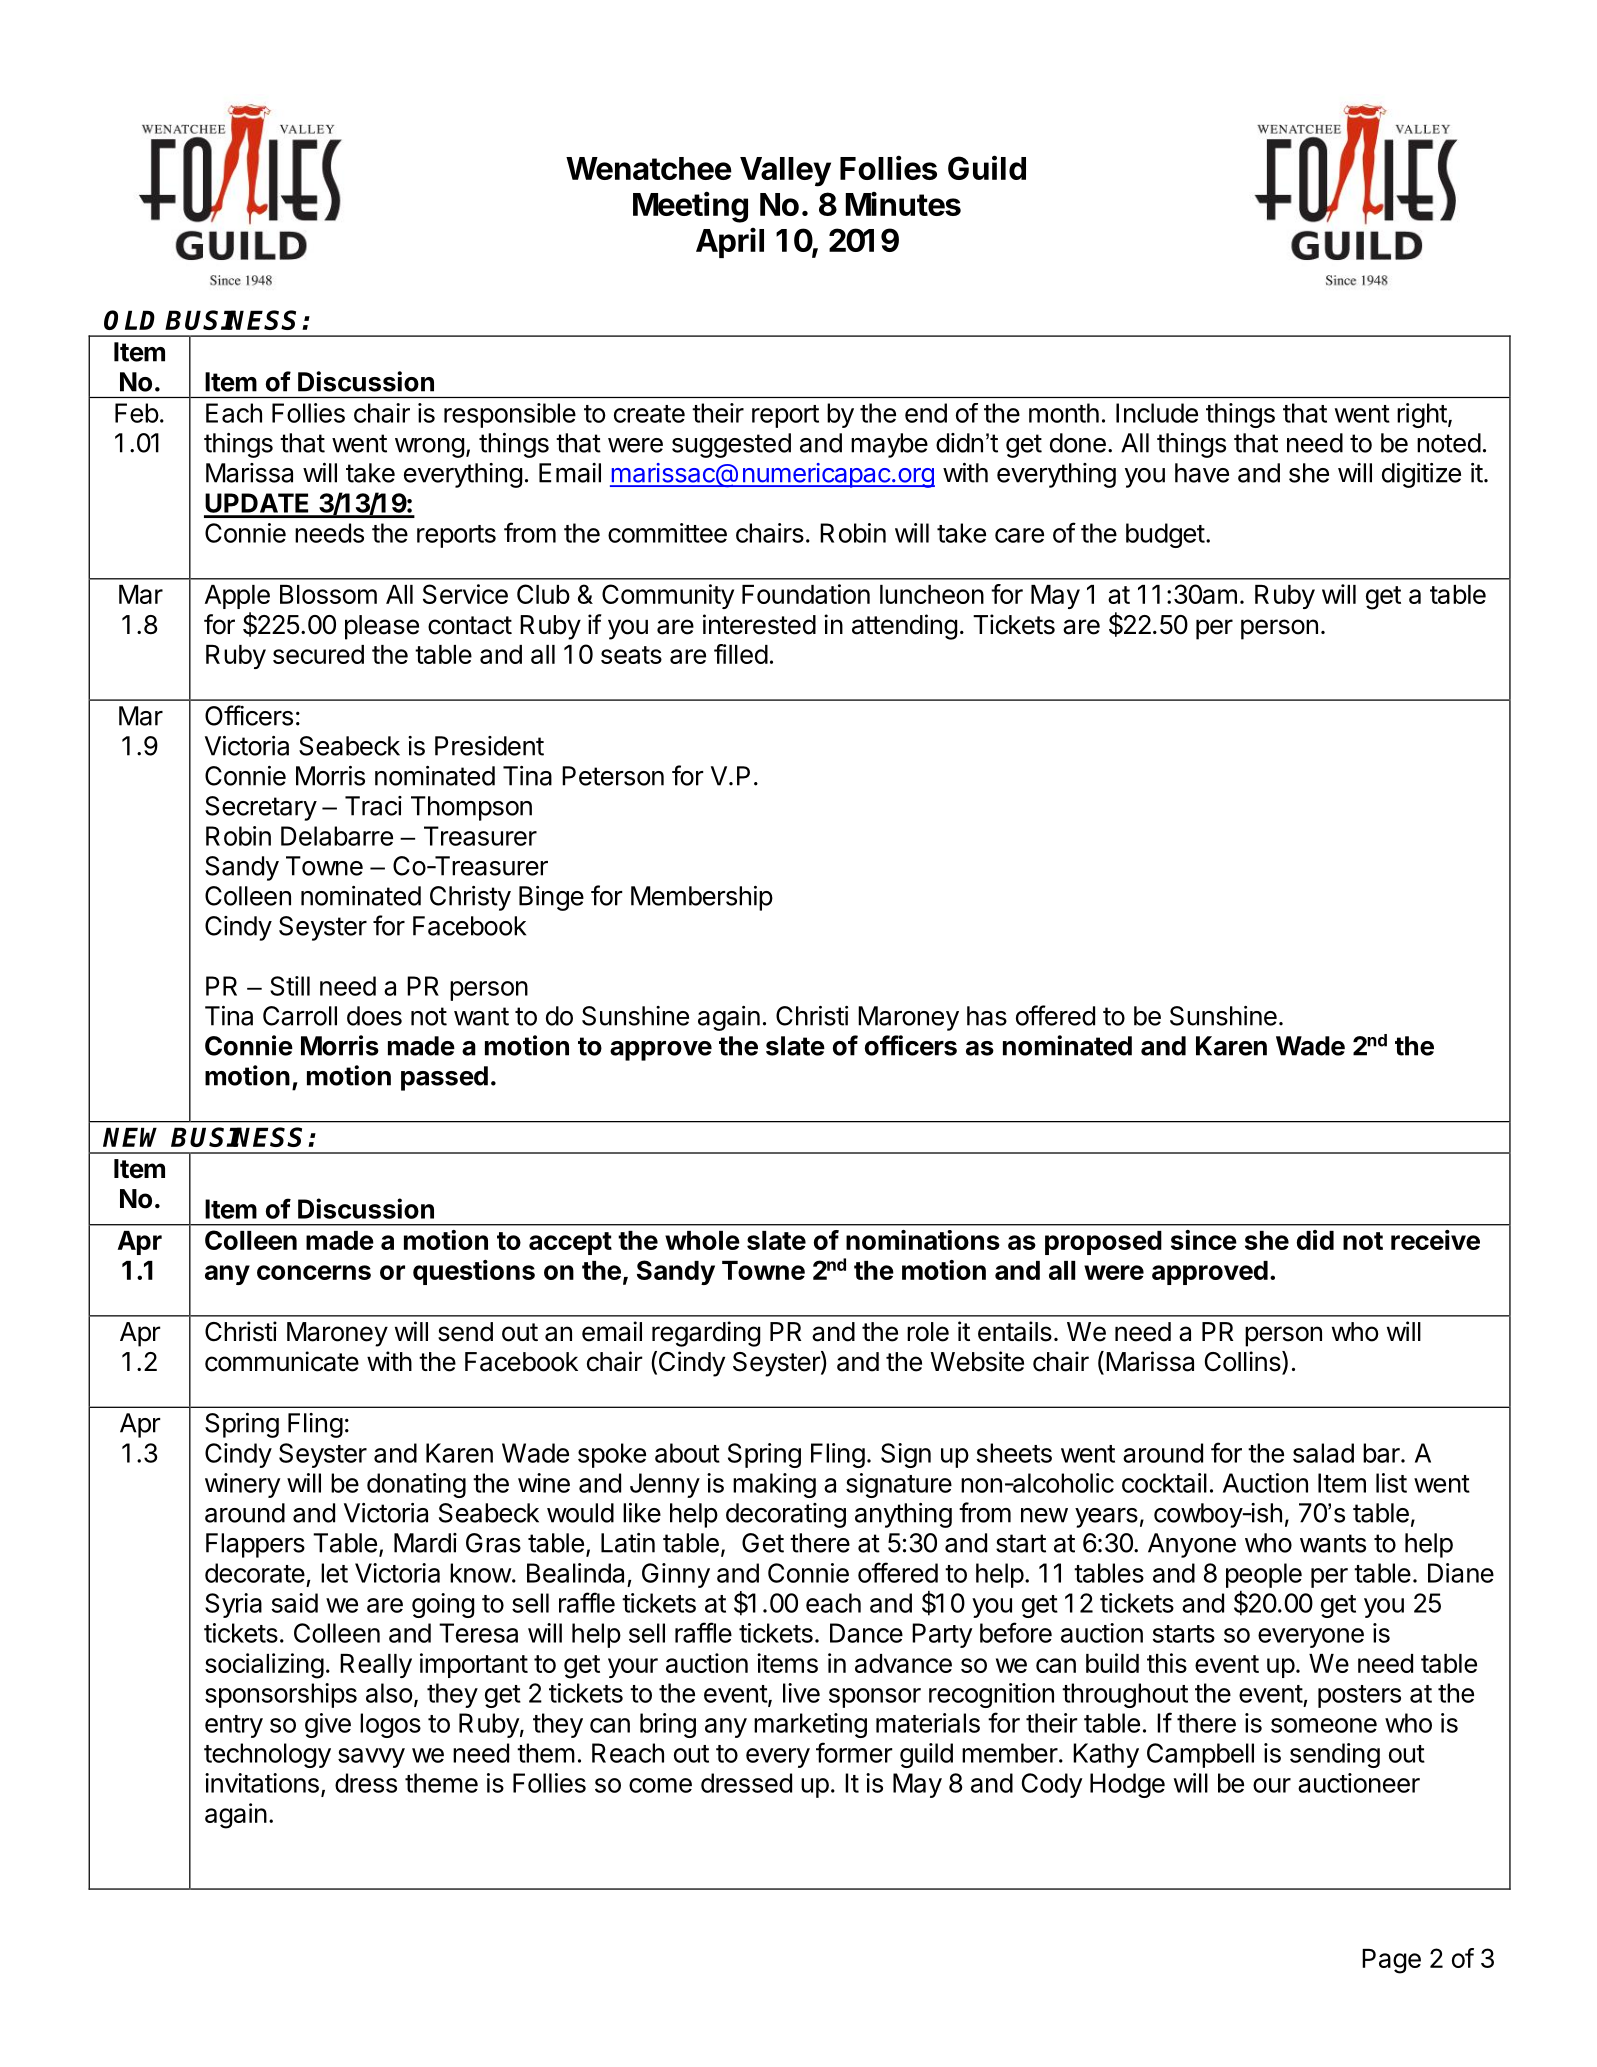  What do you see at coordinates (137, 413) in the screenshot?
I see `Feb` at bounding box center [137, 413].
